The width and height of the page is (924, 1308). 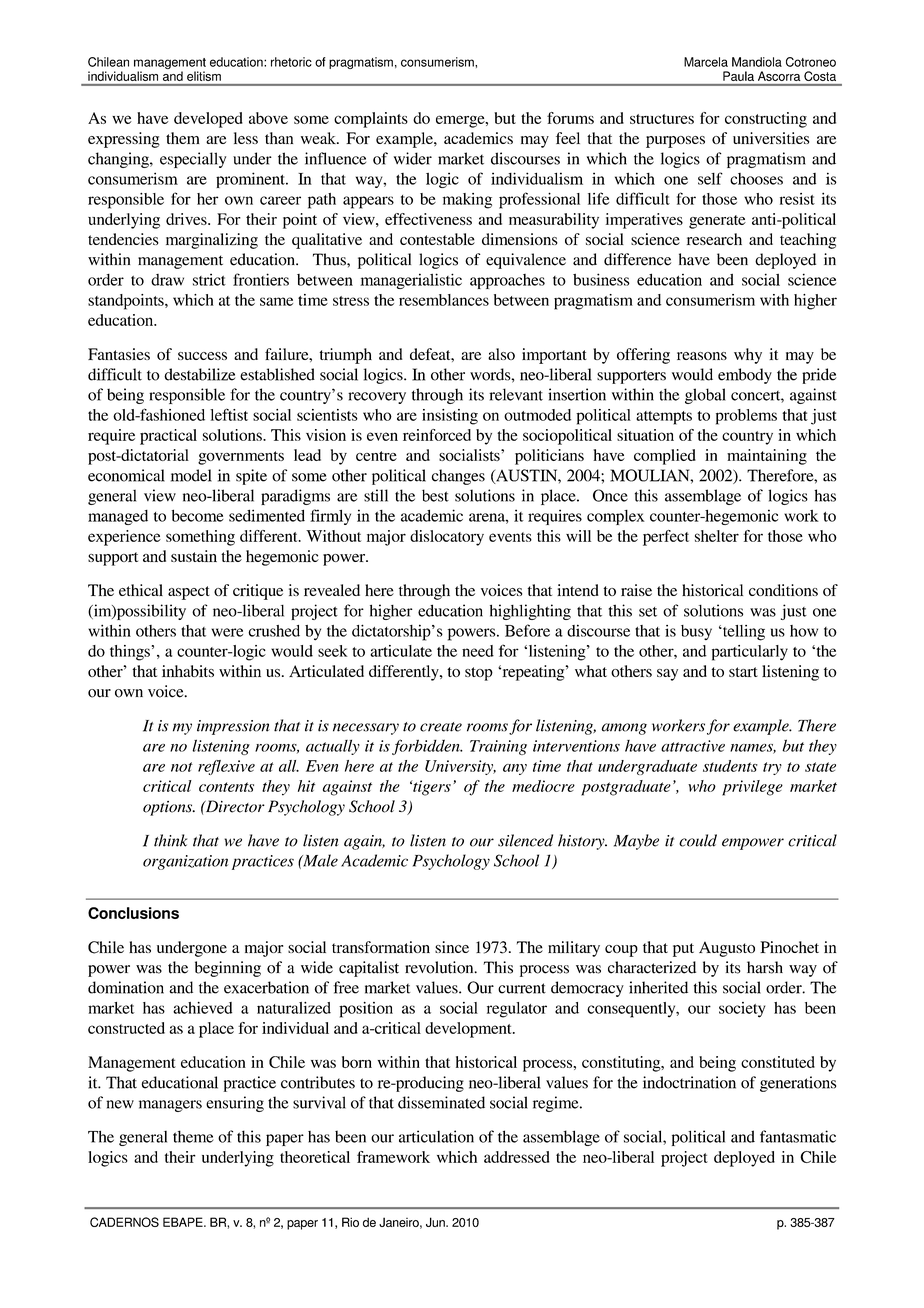 I want to click on need, so click(x=478, y=651).
